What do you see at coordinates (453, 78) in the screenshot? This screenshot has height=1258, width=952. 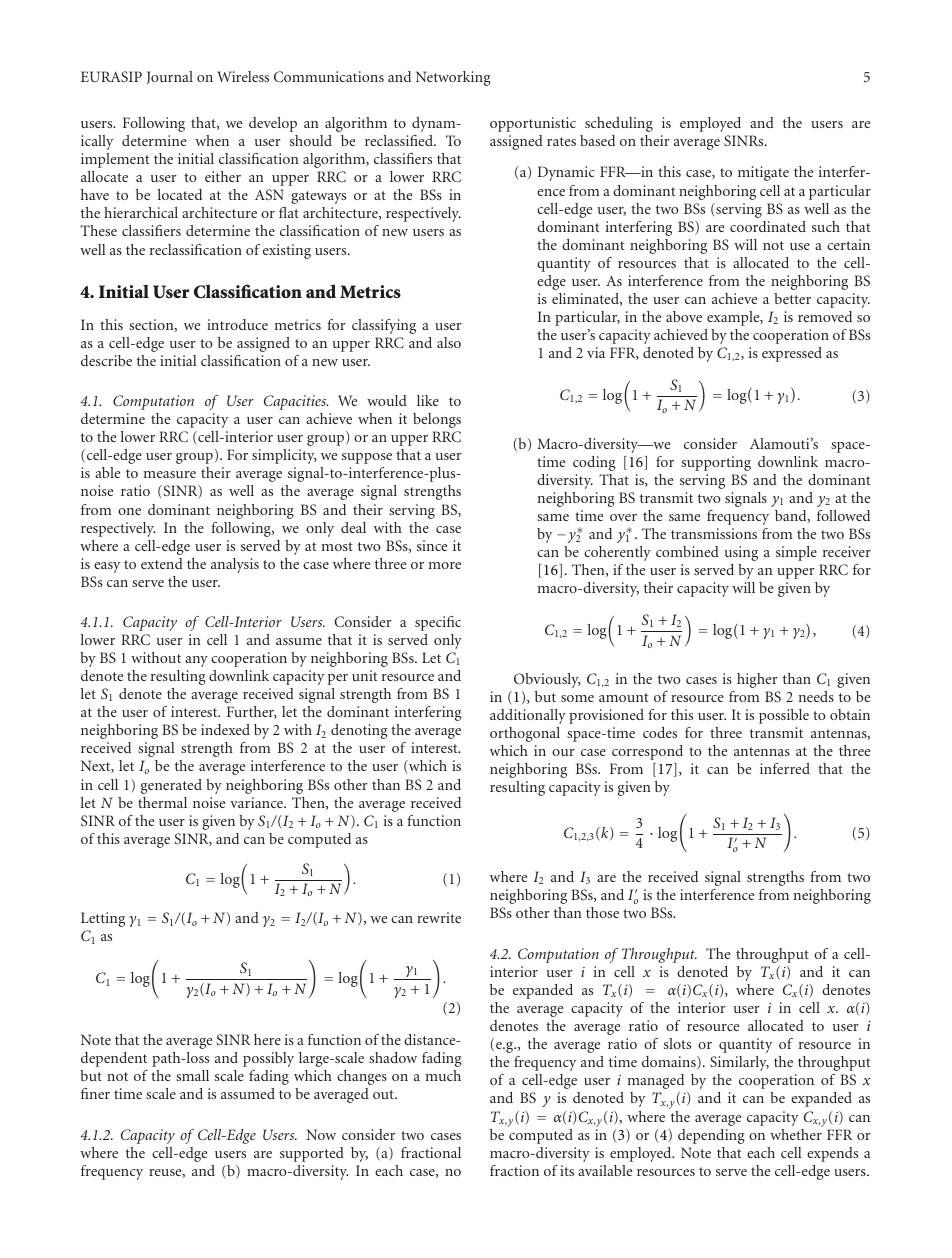 I see `Networking` at bounding box center [453, 78].
